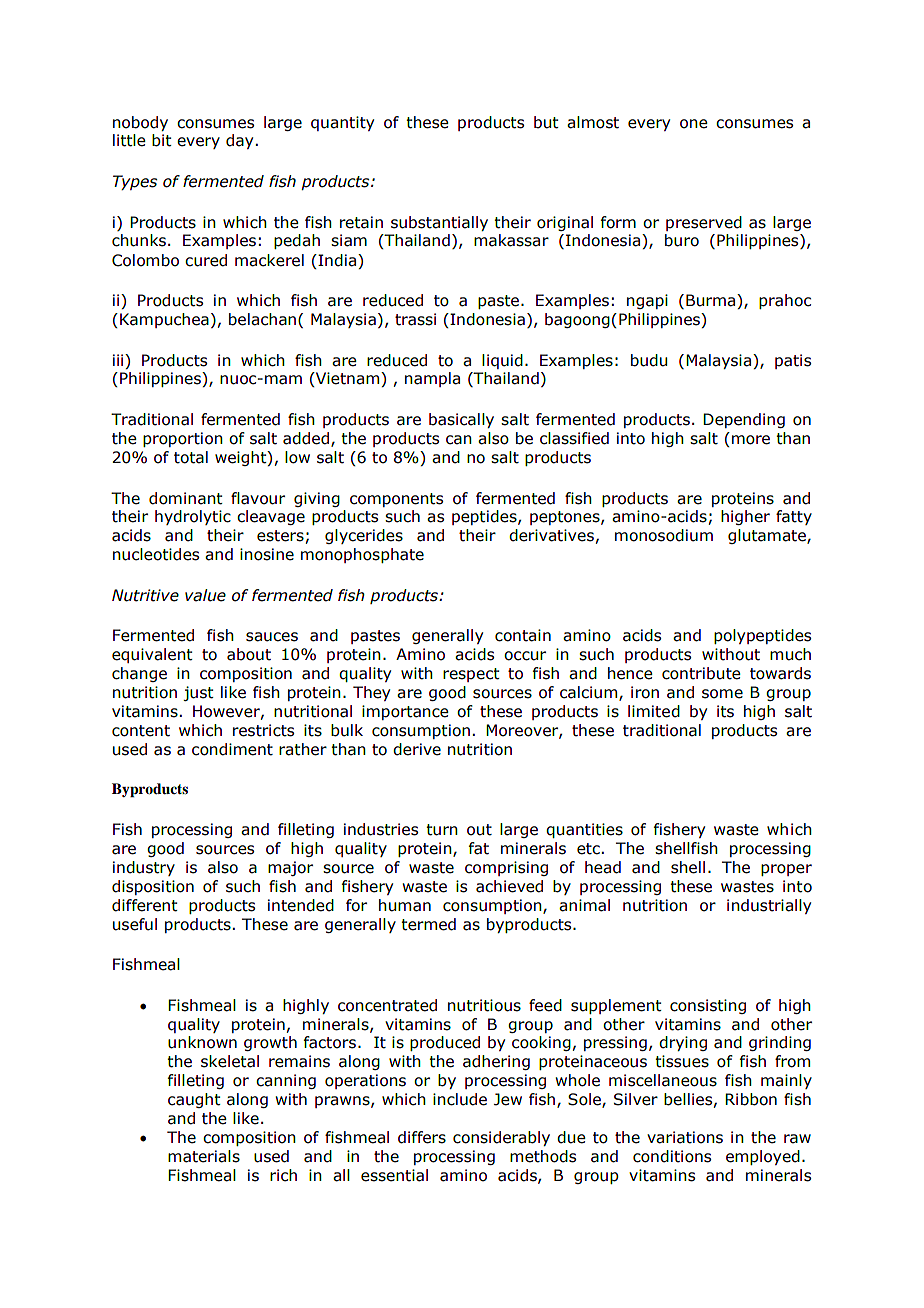 Image resolution: width=924 pixels, height=1308 pixels. I want to click on variations, so click(685, 1137).
